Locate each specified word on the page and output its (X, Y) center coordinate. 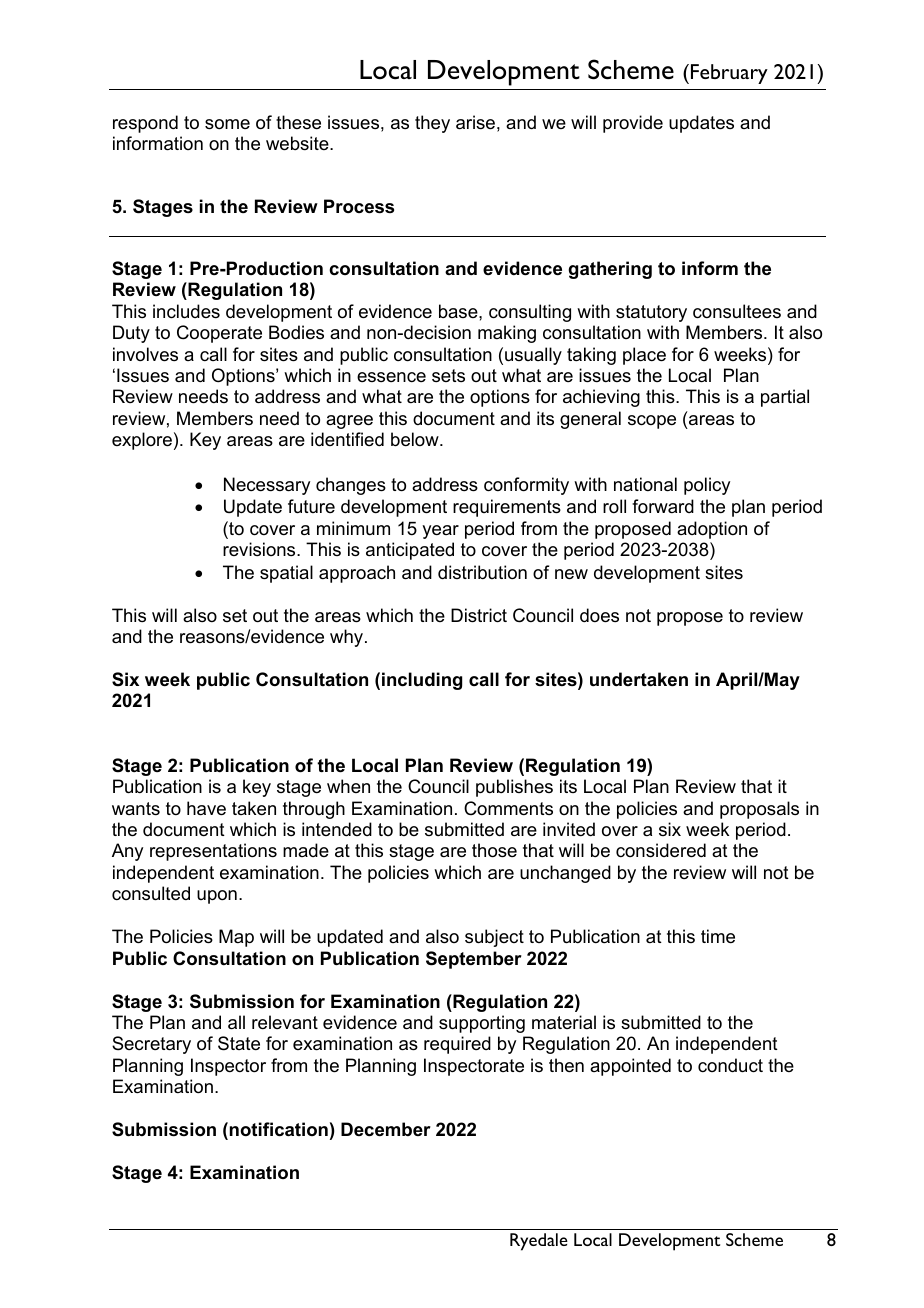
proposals (759, 810)
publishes (514, 788)
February (729, 74)
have (206, 808)
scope (652, 422)
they (432, 124)
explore (142, 441)
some (227, 124)
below (416, 439)
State (239, 1043)
